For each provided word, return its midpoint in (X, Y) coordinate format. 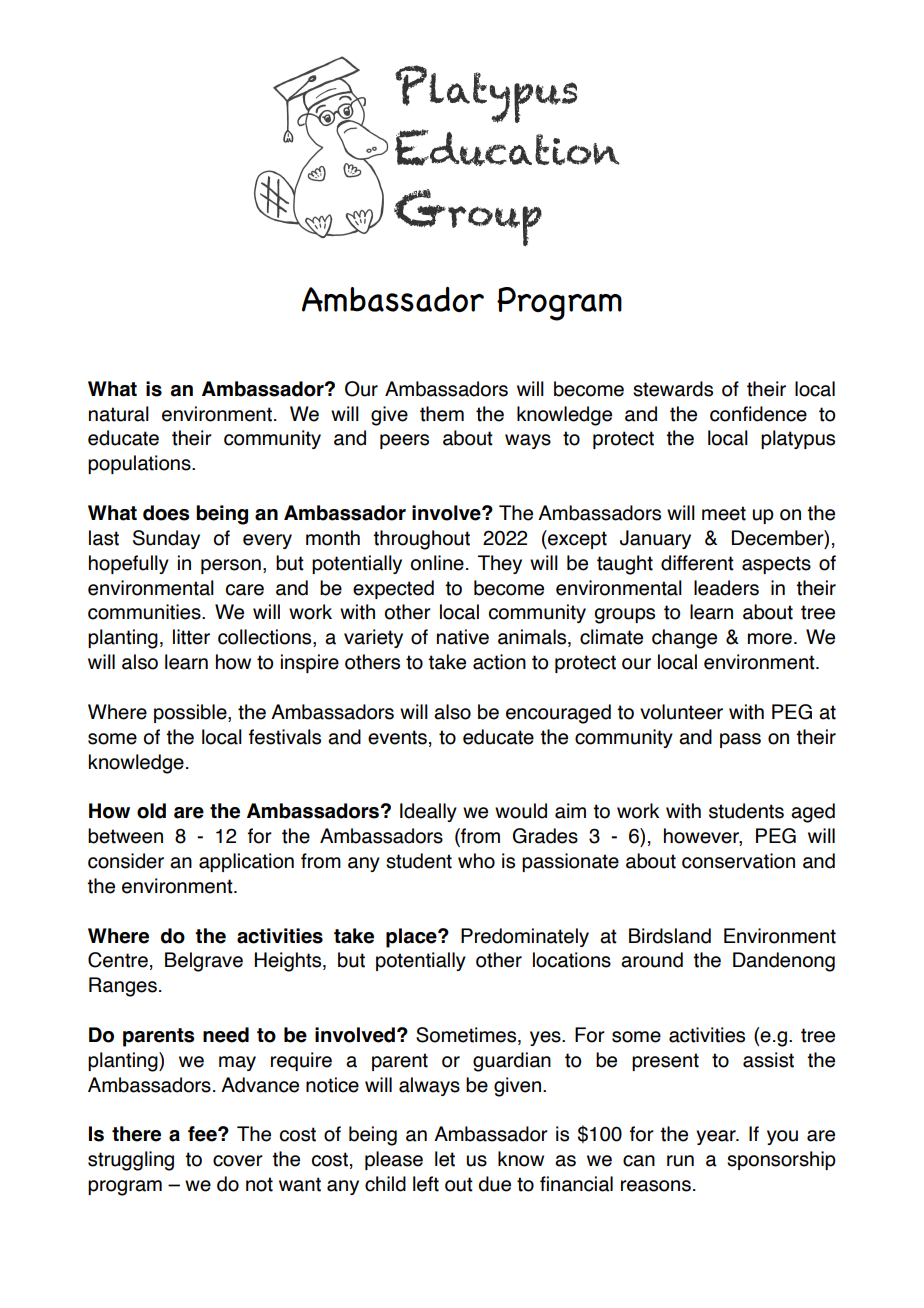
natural (119, 414)
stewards (673, 389)
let (445, 1159)
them (442, 414)
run (680, 1161)
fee (203, 1134)
